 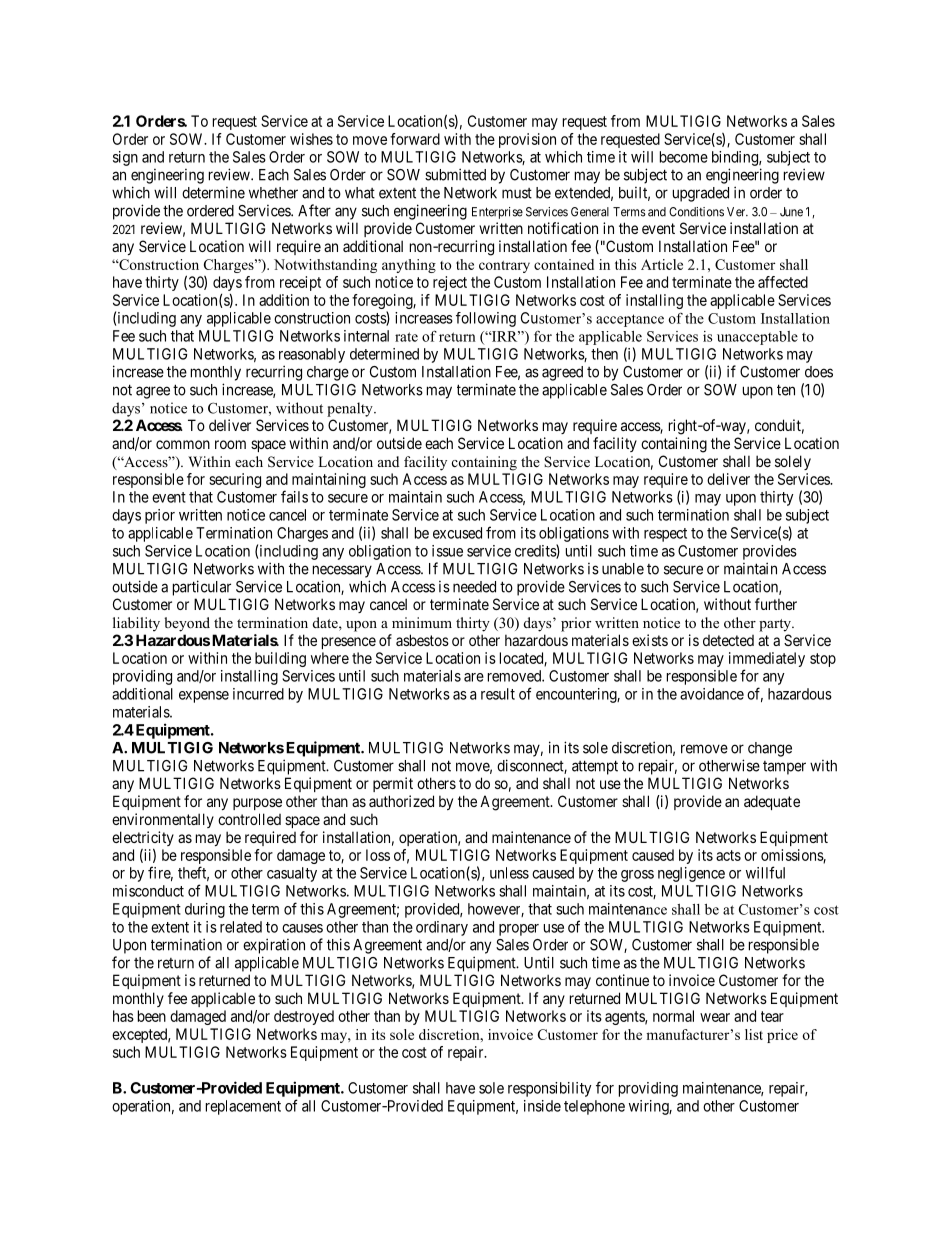 What do you see at coordinates (728, 640) in the image?
I see `detected` at bounding box center [728, 640].
